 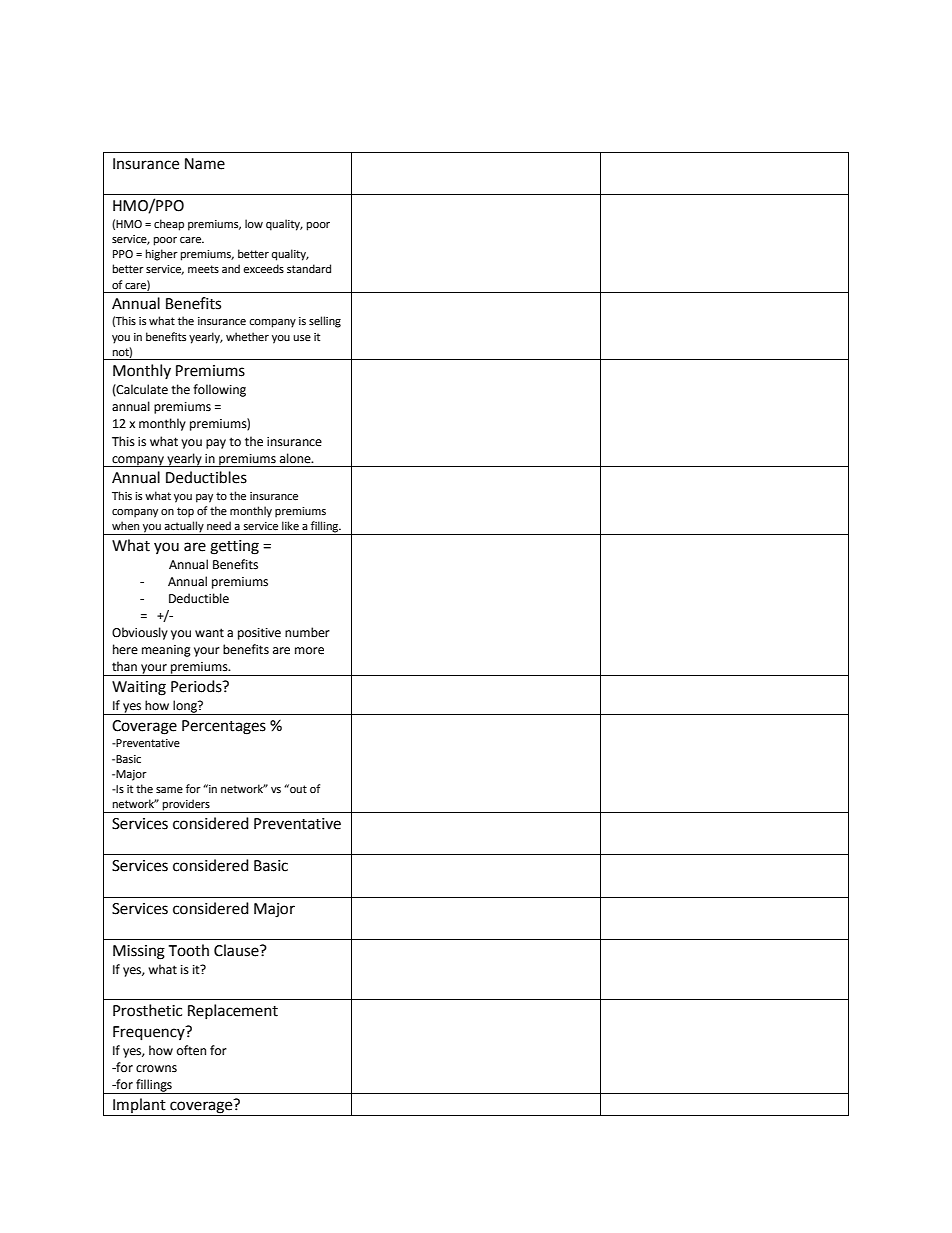 What do you see at coordinates (237, 950) in the image?
I see `Clause` at bounding box center [237, 950].
